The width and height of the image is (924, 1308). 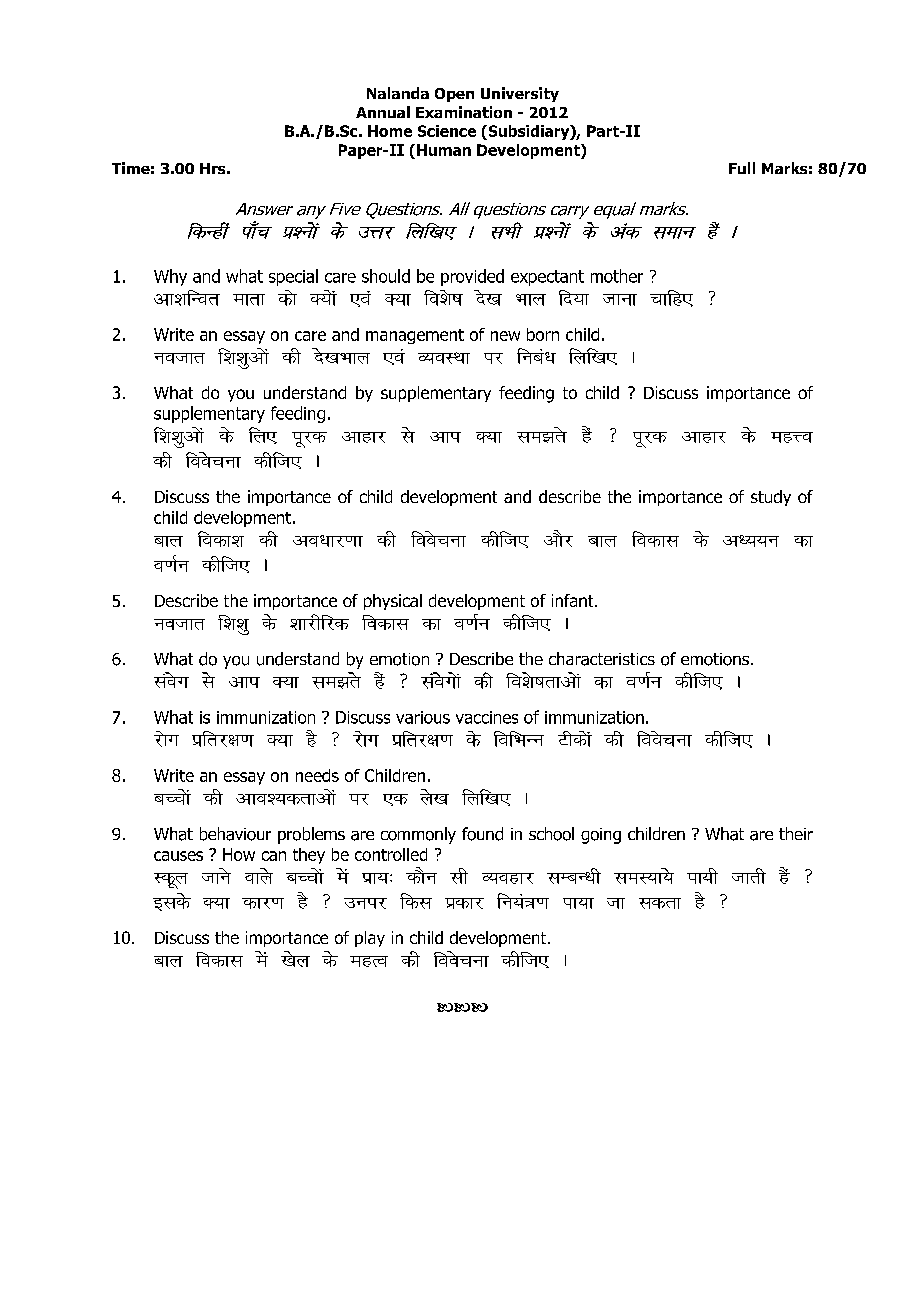 What do you see at coordinates (464, 112) in the image?
I see `Examination` at bounding box center [464, 112].
